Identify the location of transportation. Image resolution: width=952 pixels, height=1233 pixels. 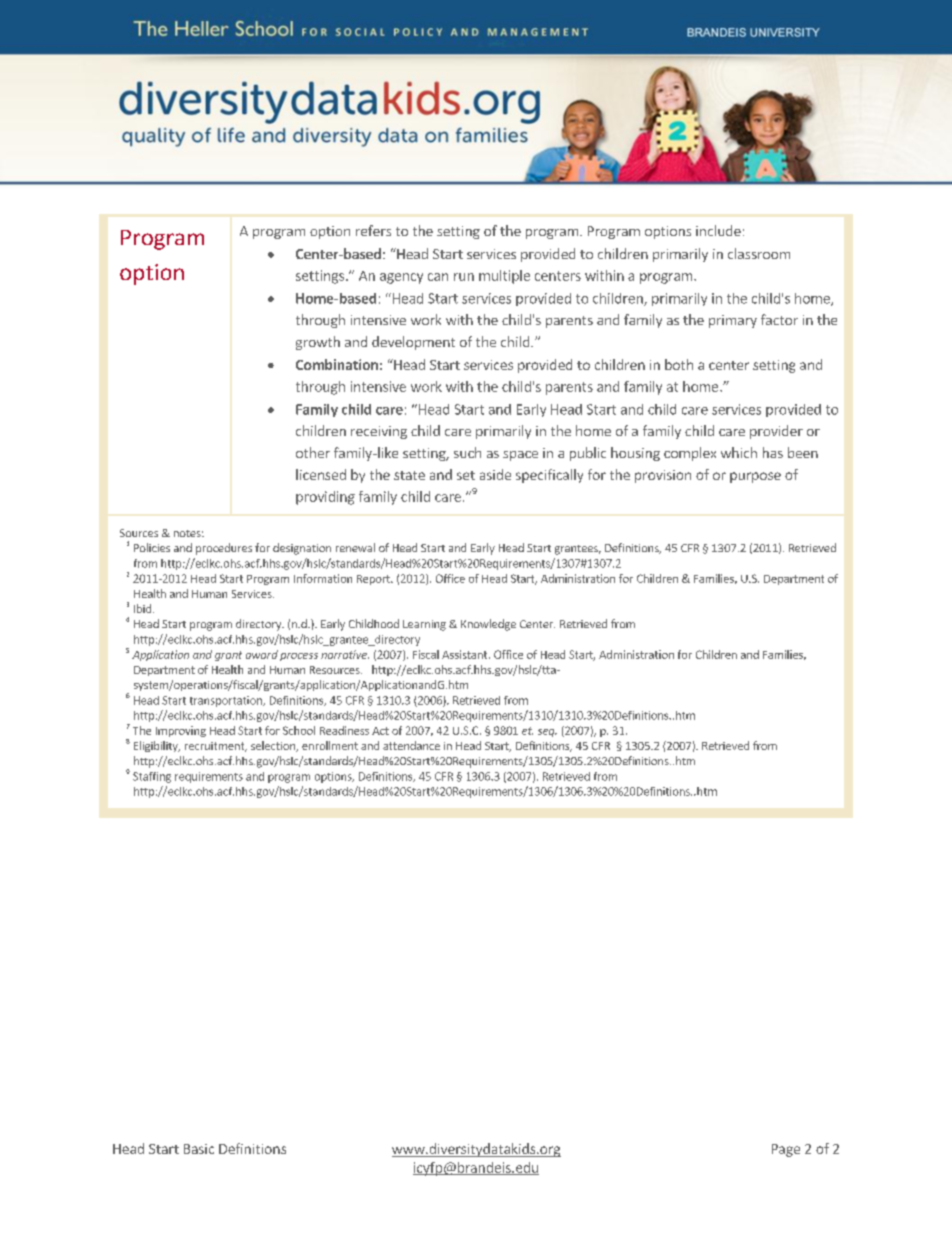
(227, 701).
